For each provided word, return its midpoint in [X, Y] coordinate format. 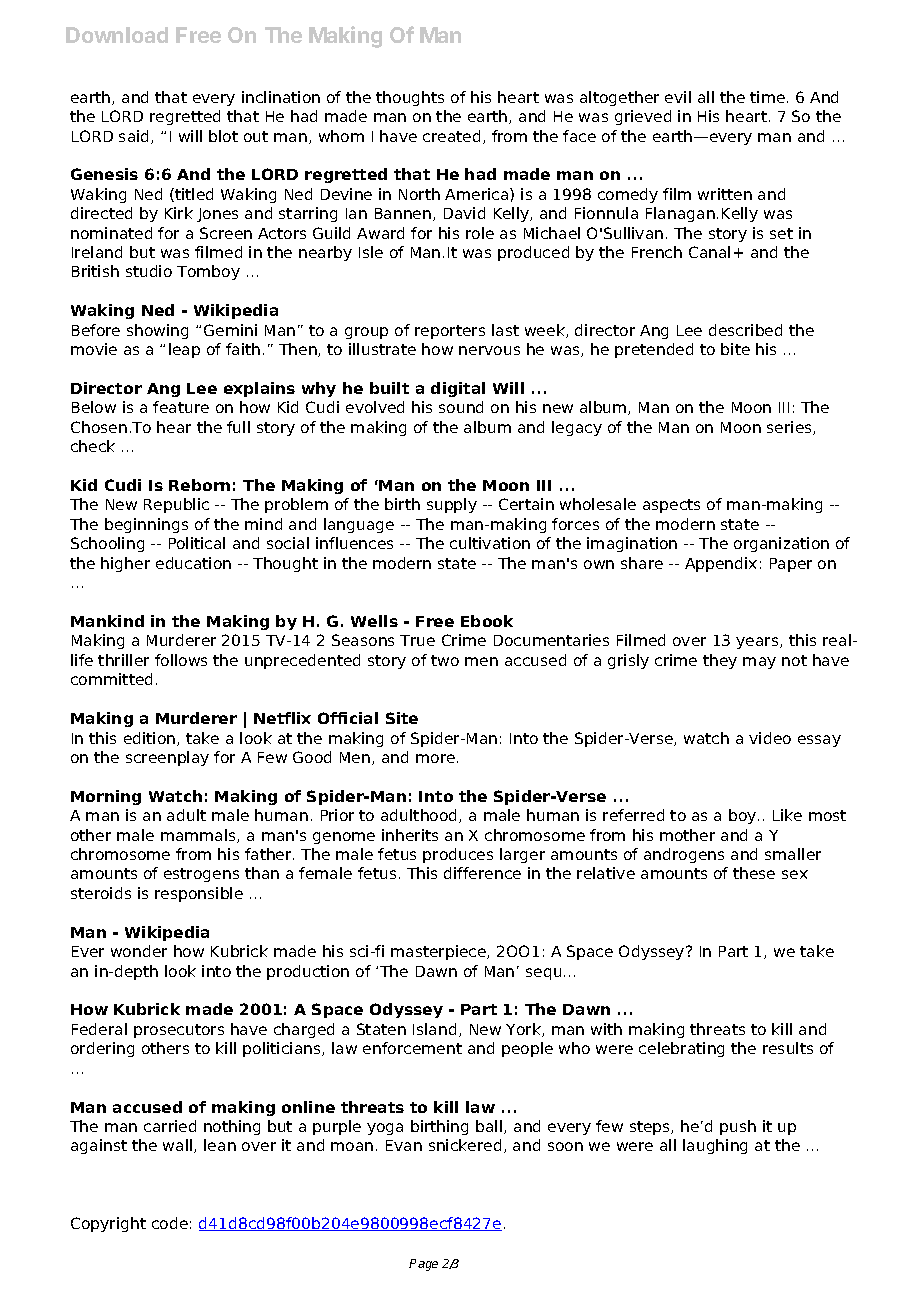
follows [181, 660]
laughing [715, 1146]
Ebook [487, 621]
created [451, 136]
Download [117, 35]
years [758, 643]
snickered [465, 1145]
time [767, 97]
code [170, 1223]
